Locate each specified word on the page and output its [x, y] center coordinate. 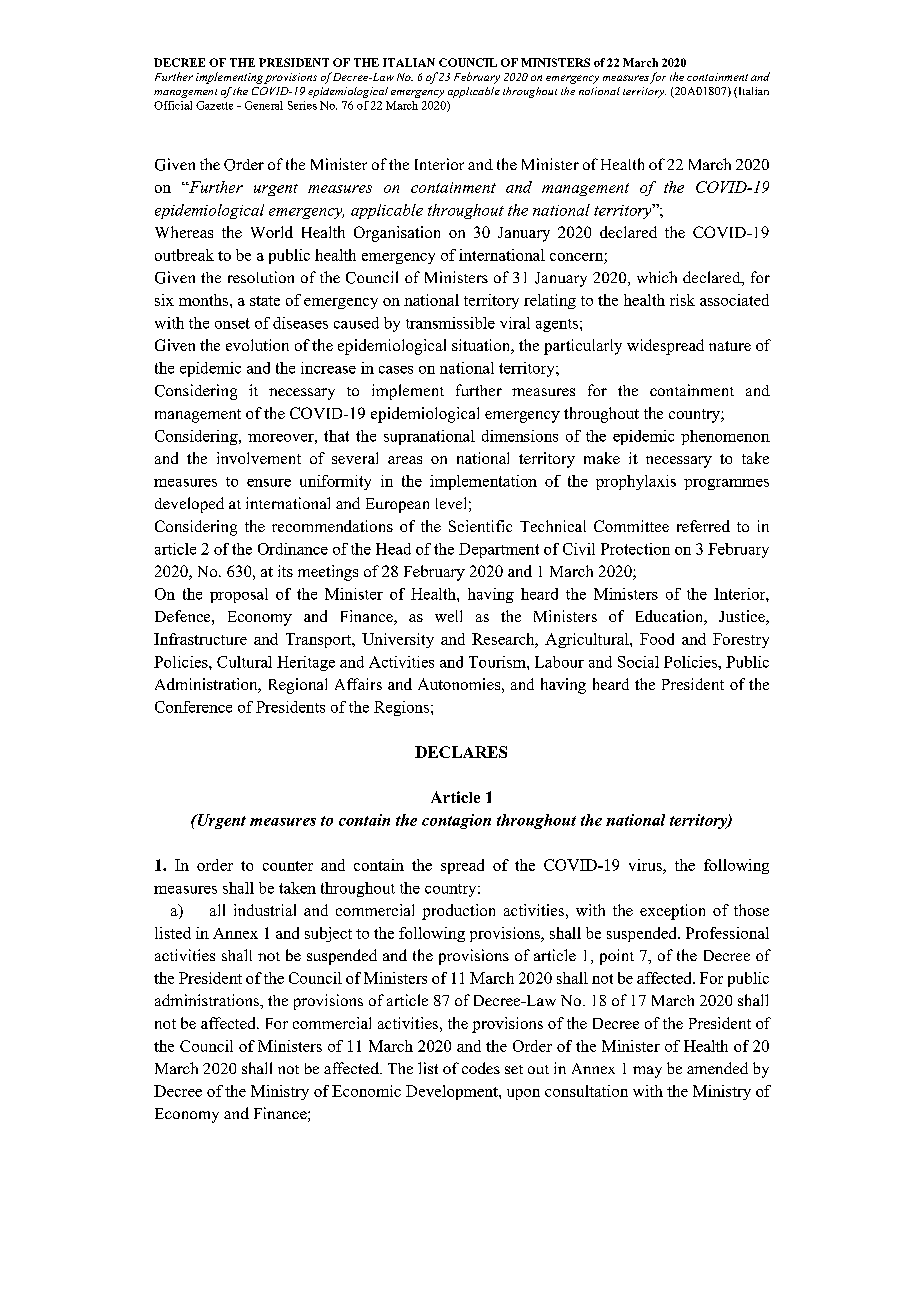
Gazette [214, 105]
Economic [366, 1091]
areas [405, 460]
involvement [259, 458]
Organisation [397, 234]
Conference [193, 707]
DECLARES [461, 752]
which [657, 277]
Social [638, 662]
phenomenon [725, 437]
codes [481, 1068]
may [647, 1072]
